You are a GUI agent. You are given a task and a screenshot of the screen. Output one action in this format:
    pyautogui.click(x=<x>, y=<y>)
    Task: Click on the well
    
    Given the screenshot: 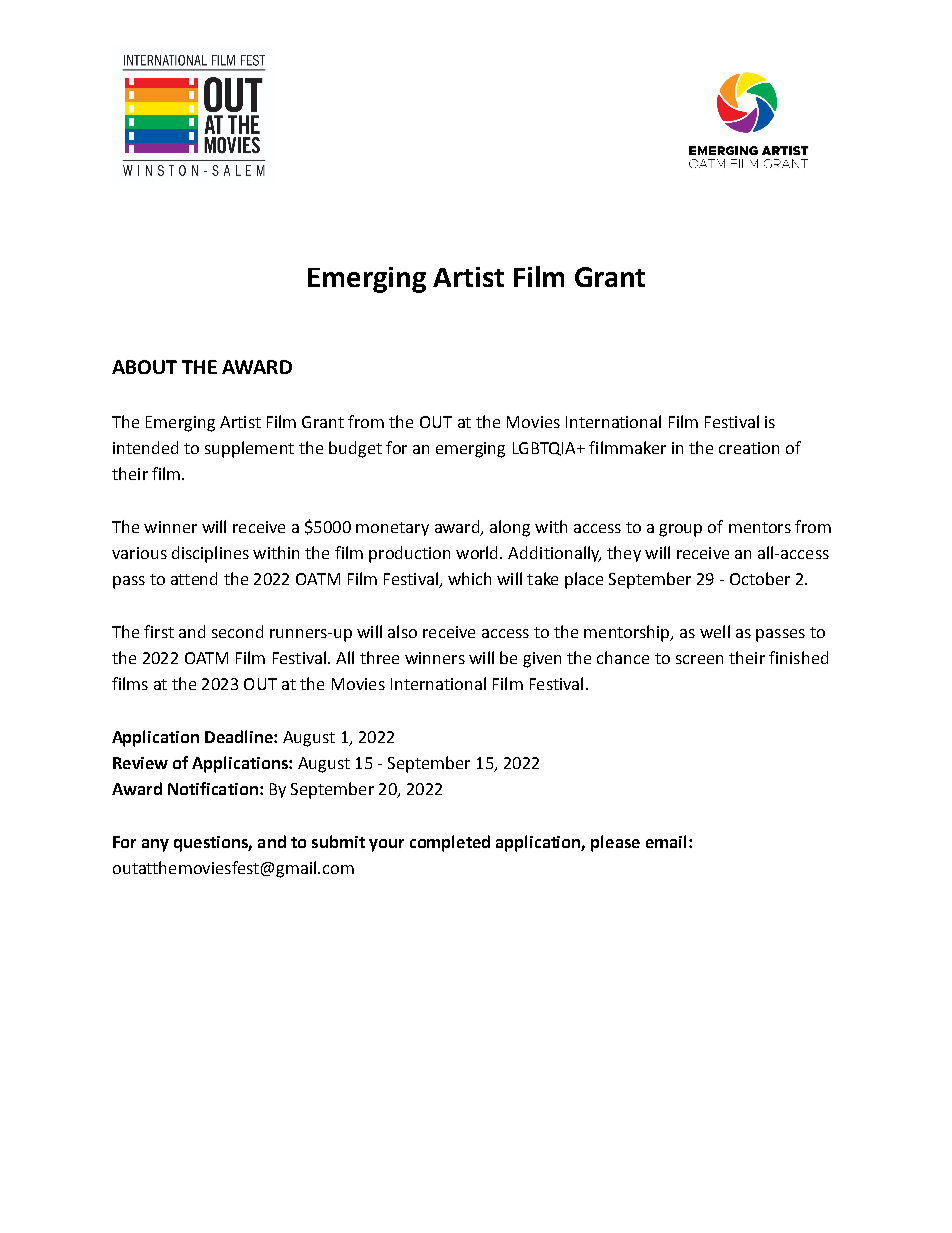 What is the action you would take?
    pyautogui.click(x=715, y=631)
